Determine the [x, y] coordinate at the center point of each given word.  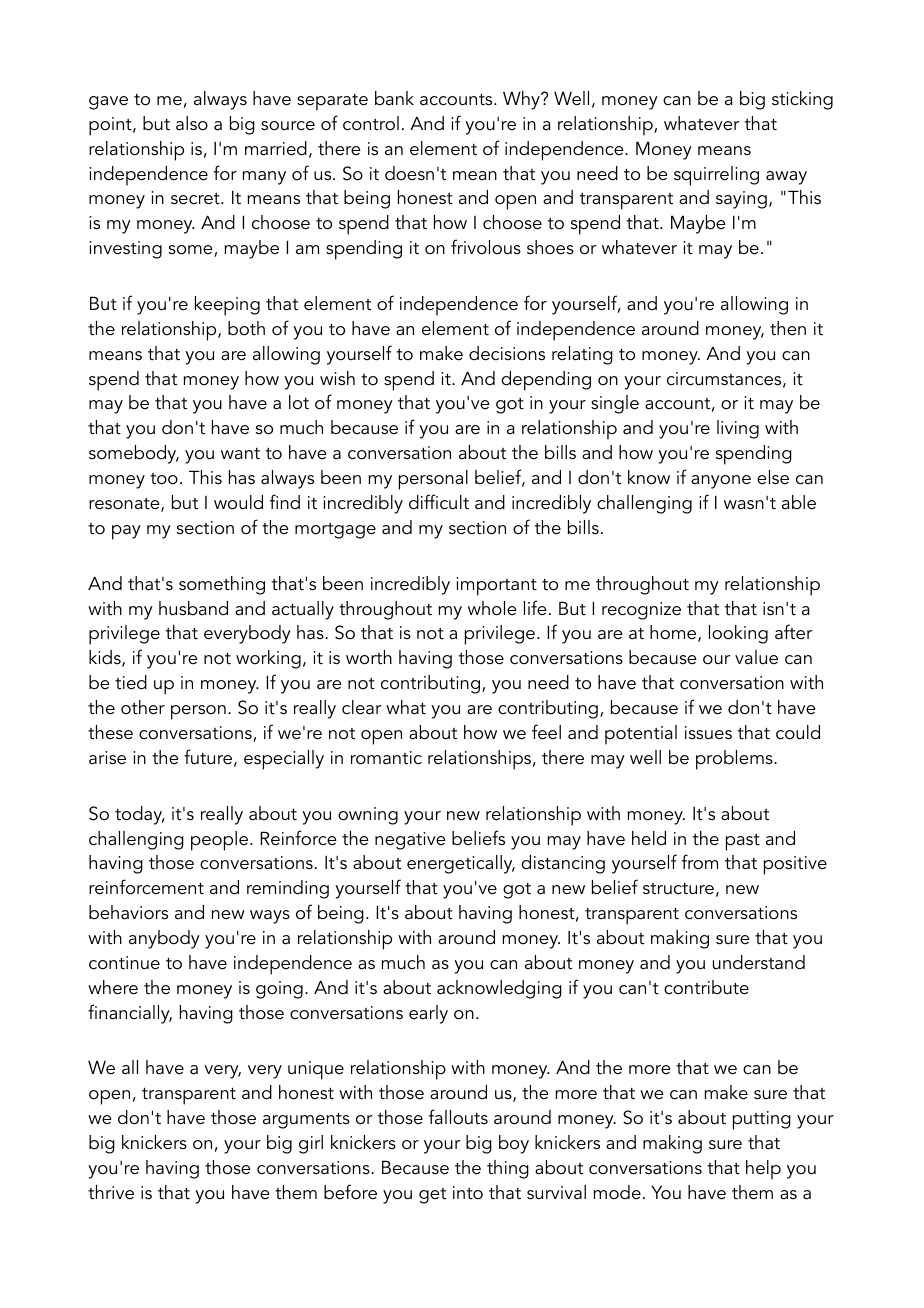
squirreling [716, 176]
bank [394, 98]
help [763, 1170]
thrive [111, 1192]
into [468, 1193]
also [192, 123]
